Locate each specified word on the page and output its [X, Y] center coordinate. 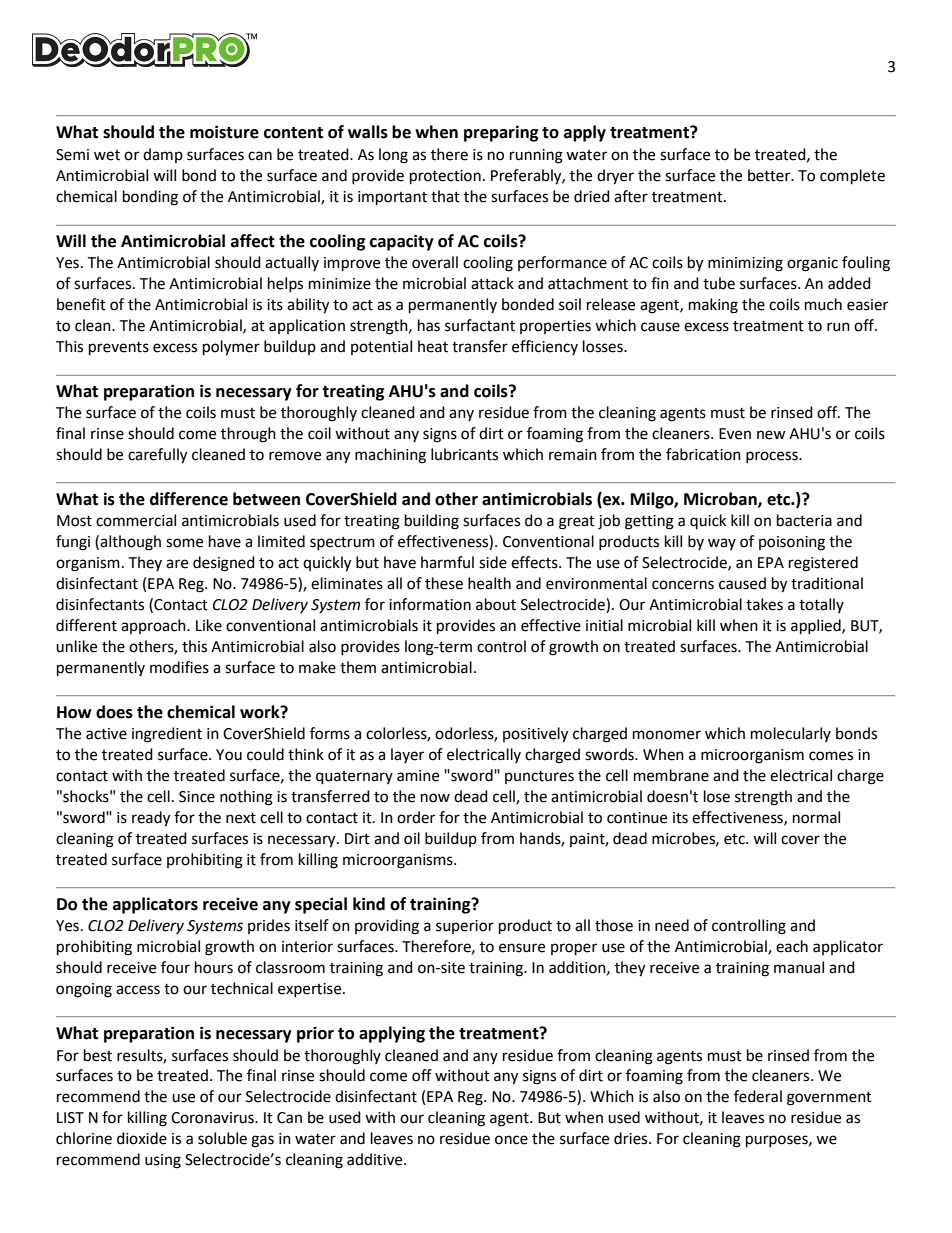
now [435, 798]
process [773, 457]
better [770, 175]
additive [376, 1159]
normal [816, 817]
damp [163, 155]
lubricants [464, 454]
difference [189, 499]
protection [445, 177]
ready [151, 819]
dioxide [142, 1138]
